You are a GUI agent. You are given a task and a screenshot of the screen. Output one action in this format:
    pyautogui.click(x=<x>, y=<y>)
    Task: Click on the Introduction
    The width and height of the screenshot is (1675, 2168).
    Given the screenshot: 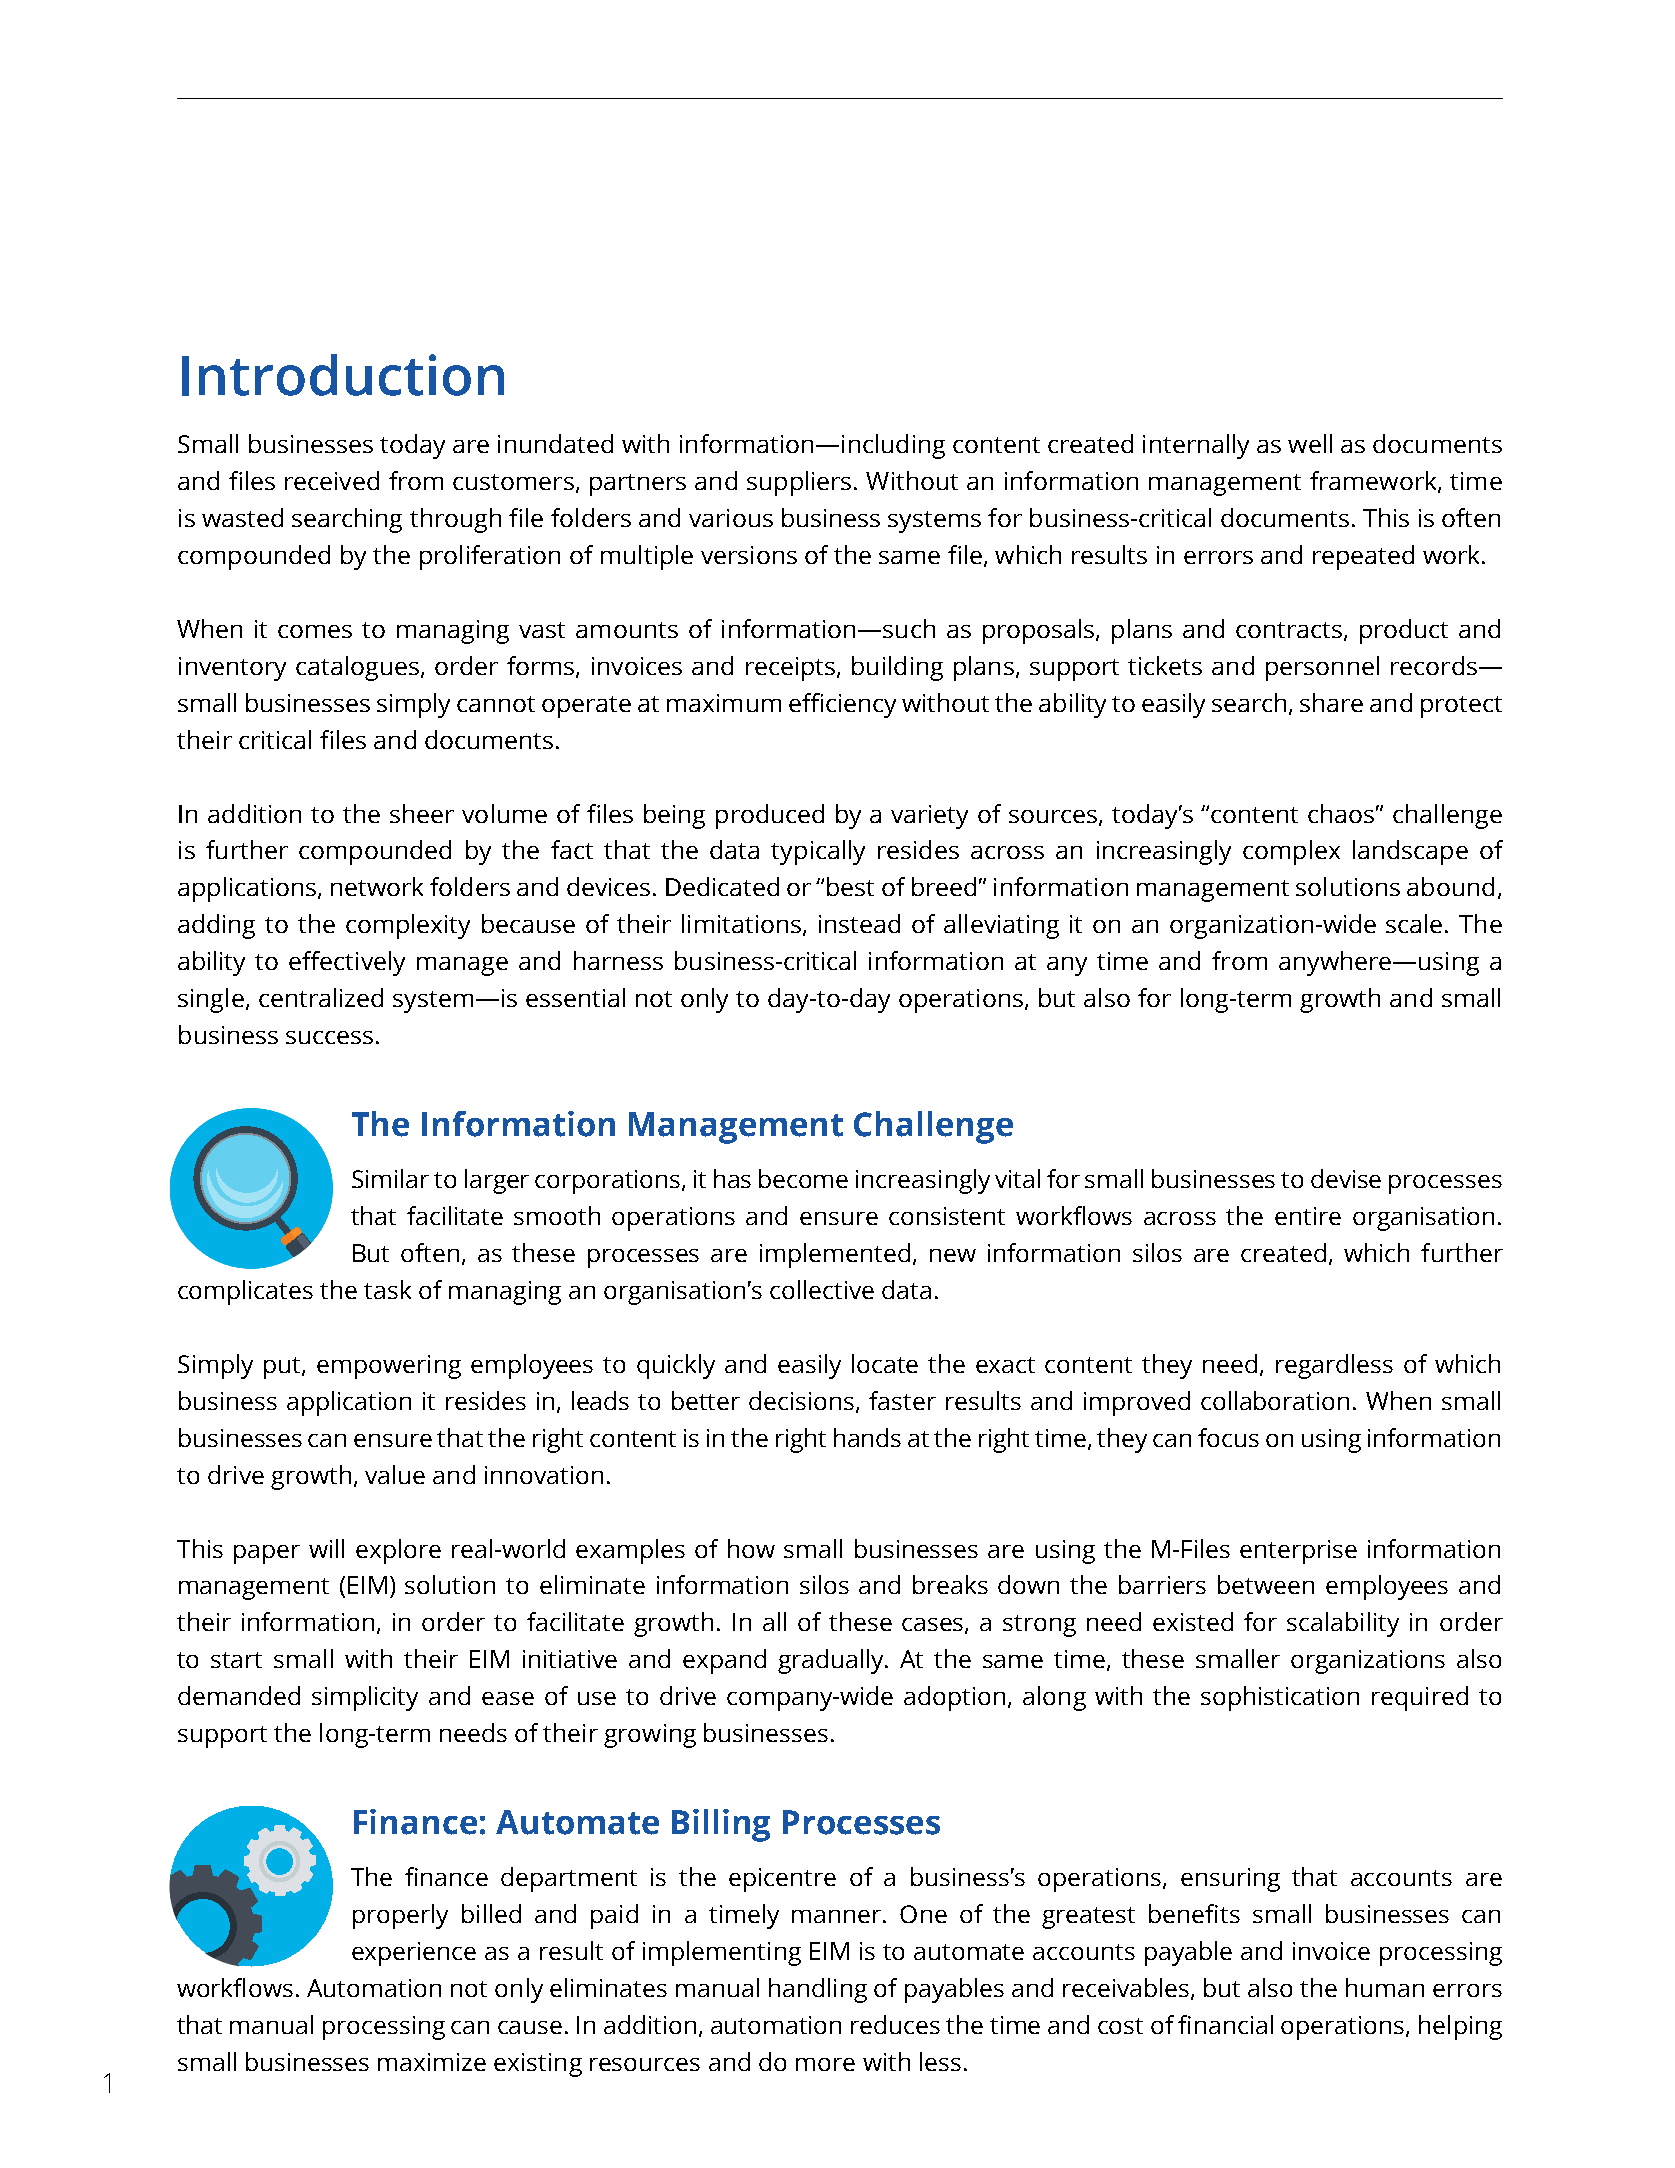 What is the action you would take?
    pyautogui.click(x=343, y=375)
